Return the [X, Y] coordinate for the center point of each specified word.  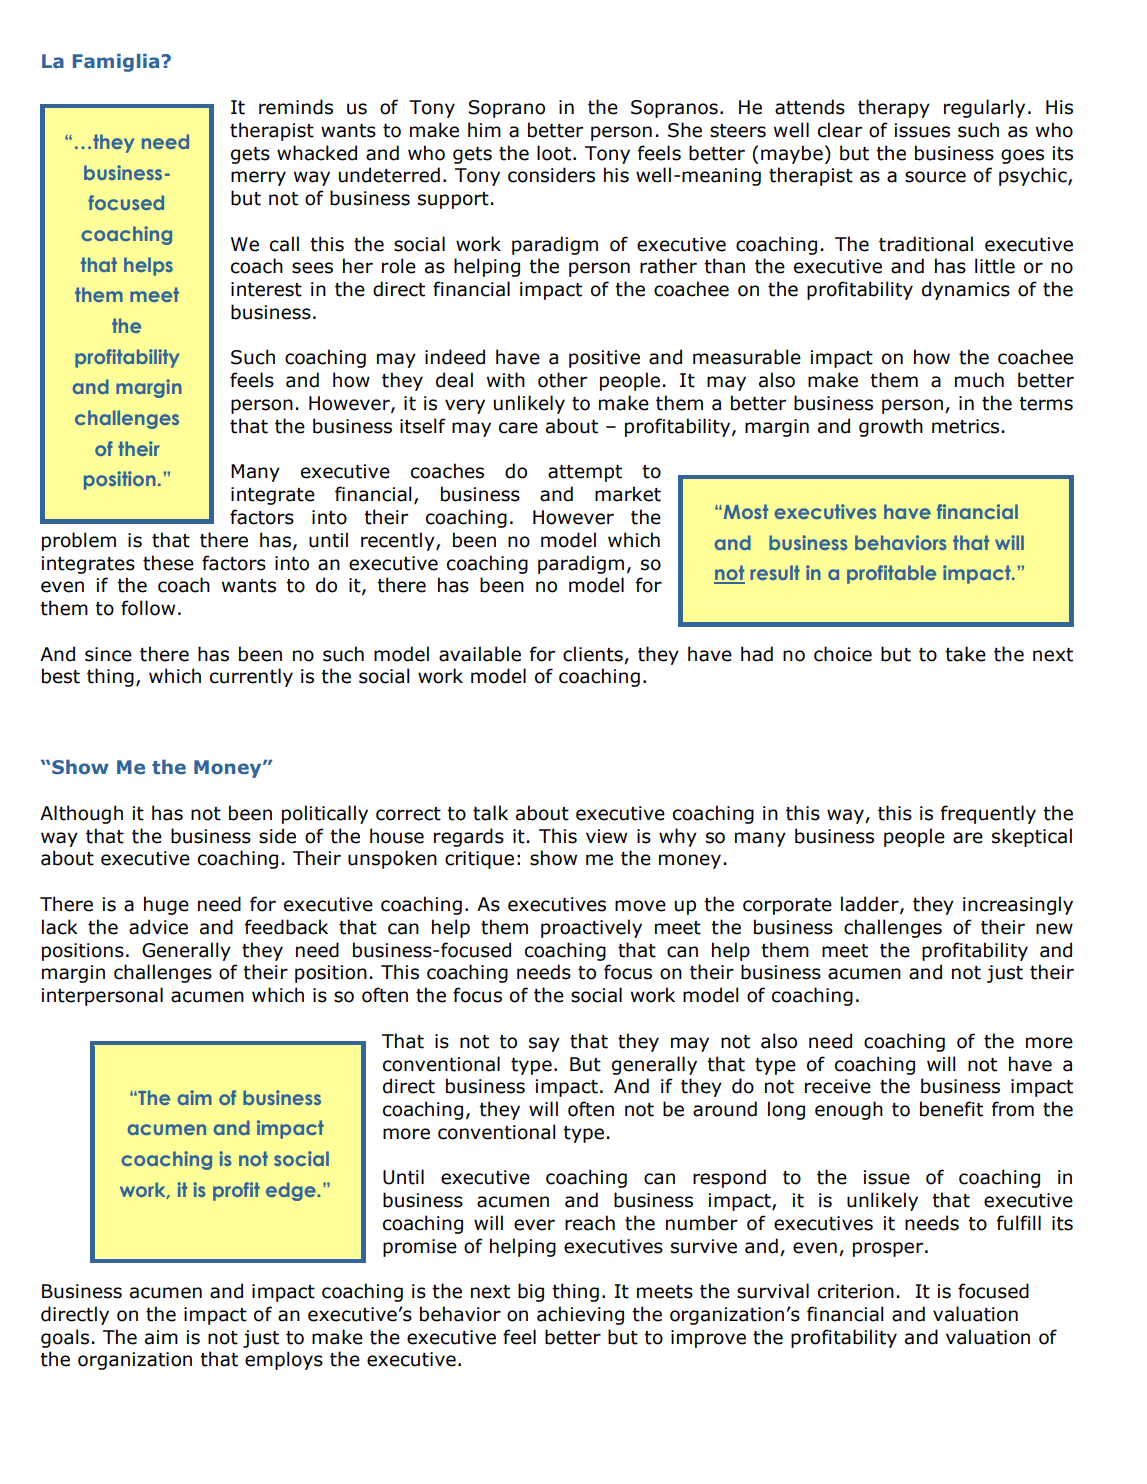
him [484, 129]
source [935, 177]
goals [65, 1338]
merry [258, 178]
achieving [580, 1315]
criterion [856, 1291]
